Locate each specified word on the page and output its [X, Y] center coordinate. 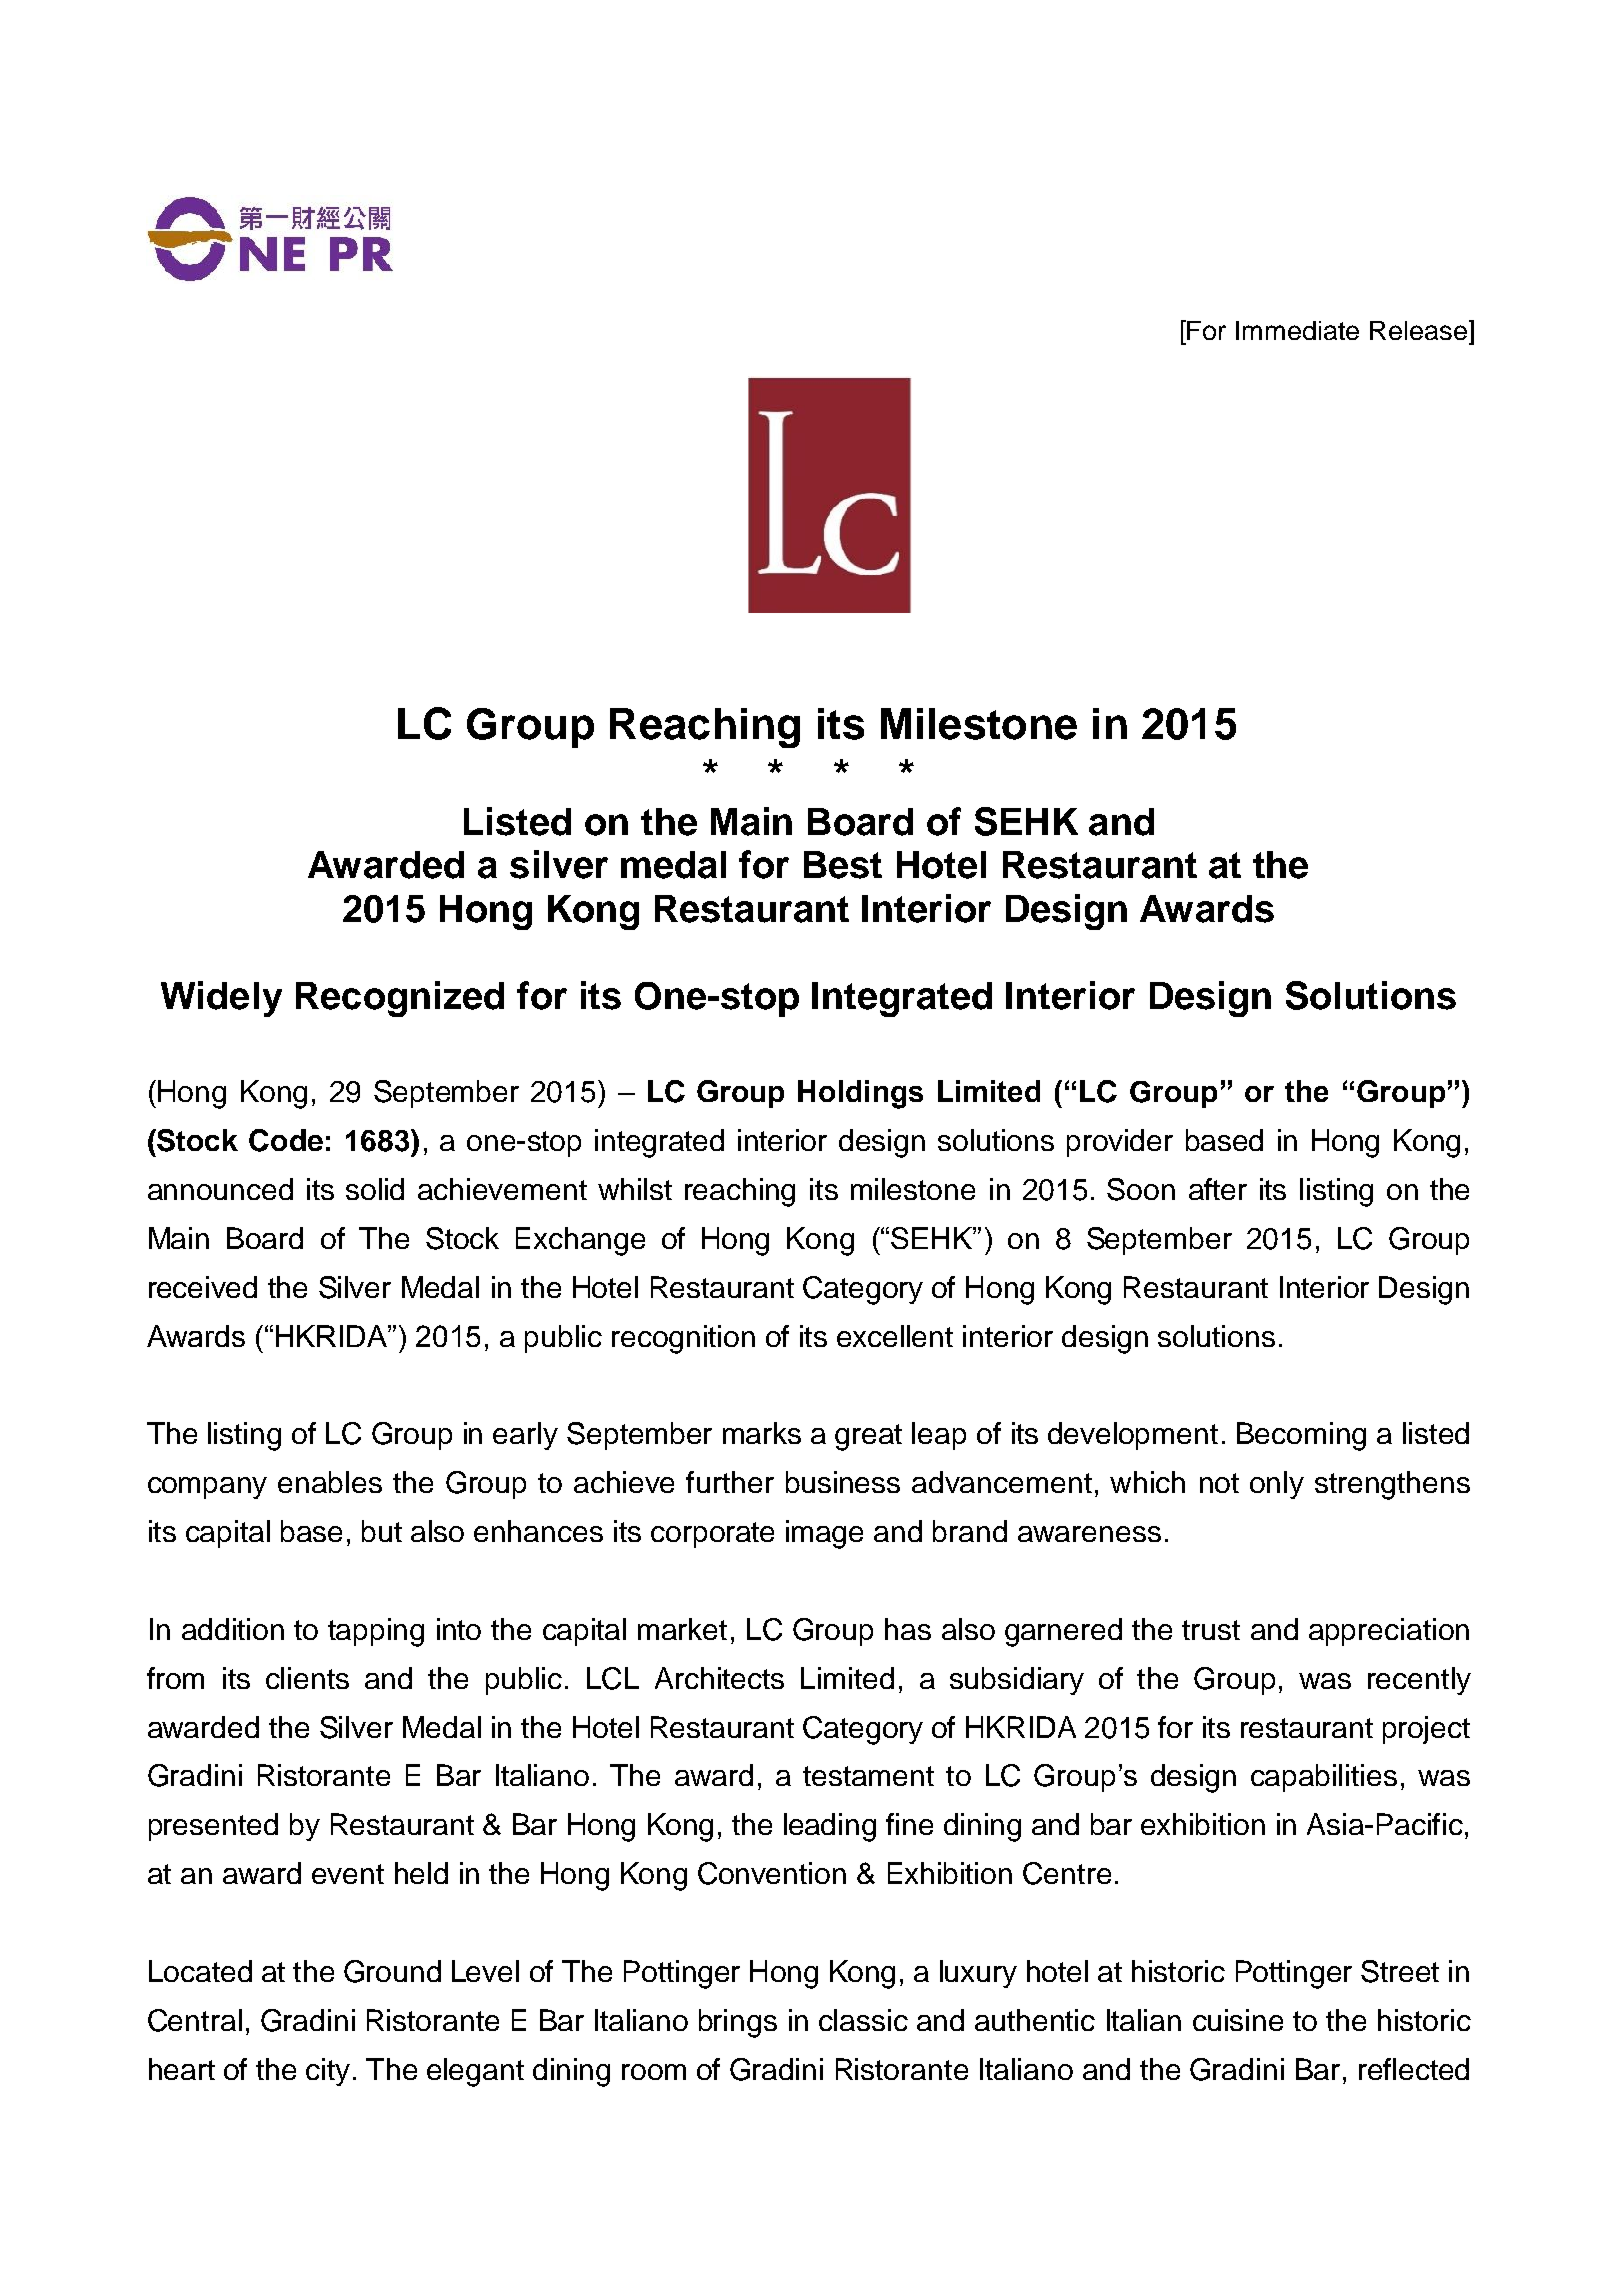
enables [330, 1482]
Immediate [1297, 330]
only [1277, 1485]
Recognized [400, 999]
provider [1120, 1143]
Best [843, 865]
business [843, 1482]
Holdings [860, 1094]
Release [1420, 330]
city [328, 2072]
